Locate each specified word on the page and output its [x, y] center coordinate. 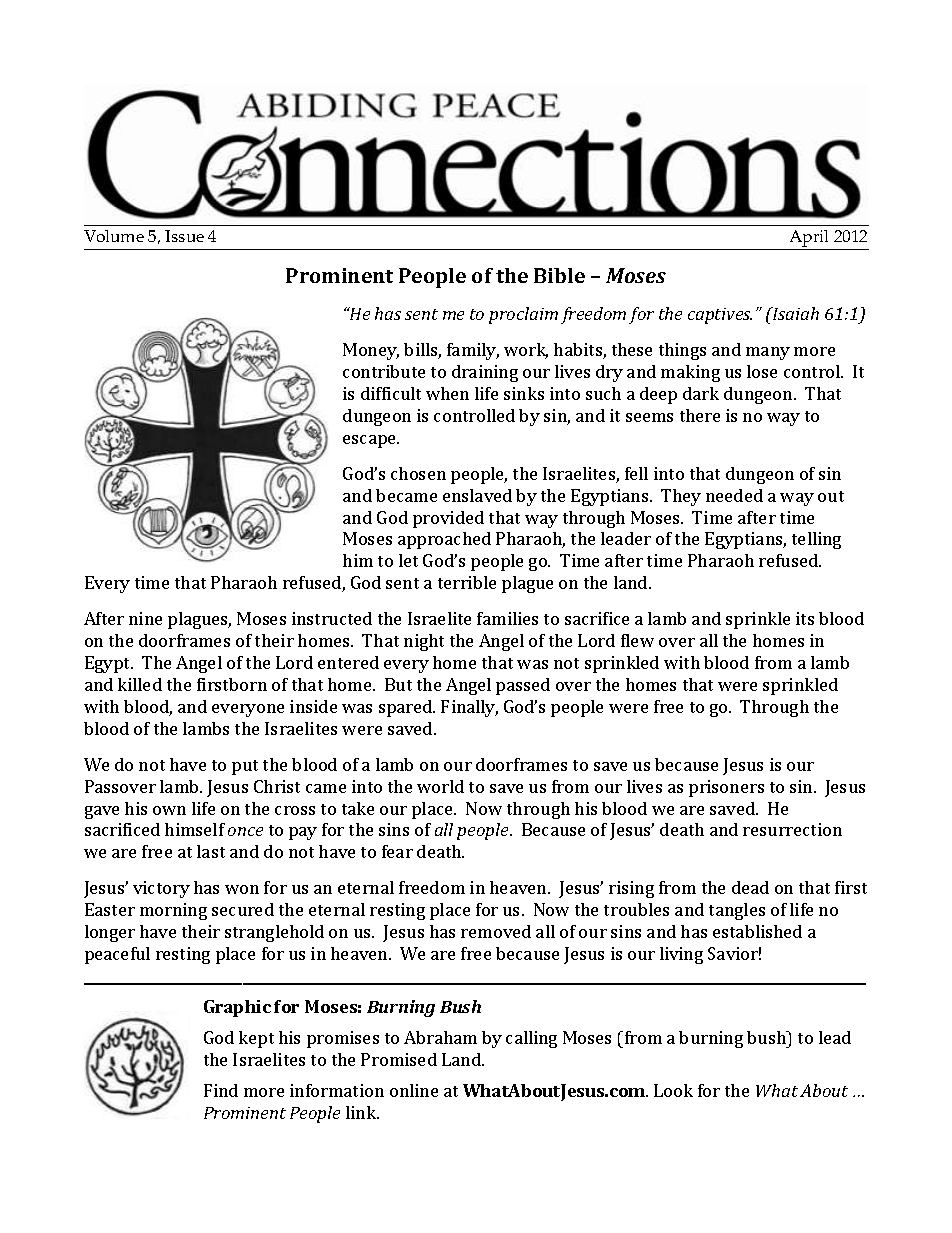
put [245, 767]
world [440, 786]
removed [496, 931]
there [700, 415]
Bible [559, 275]
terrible [467, 582]
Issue [184, 236]
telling [816, 540]
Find [221, 1090]
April [809, 240]
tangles [737, 911]
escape [371, 441]
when [447, 393]
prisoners [726, 788]
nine [145, 618]
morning [173, 911]
